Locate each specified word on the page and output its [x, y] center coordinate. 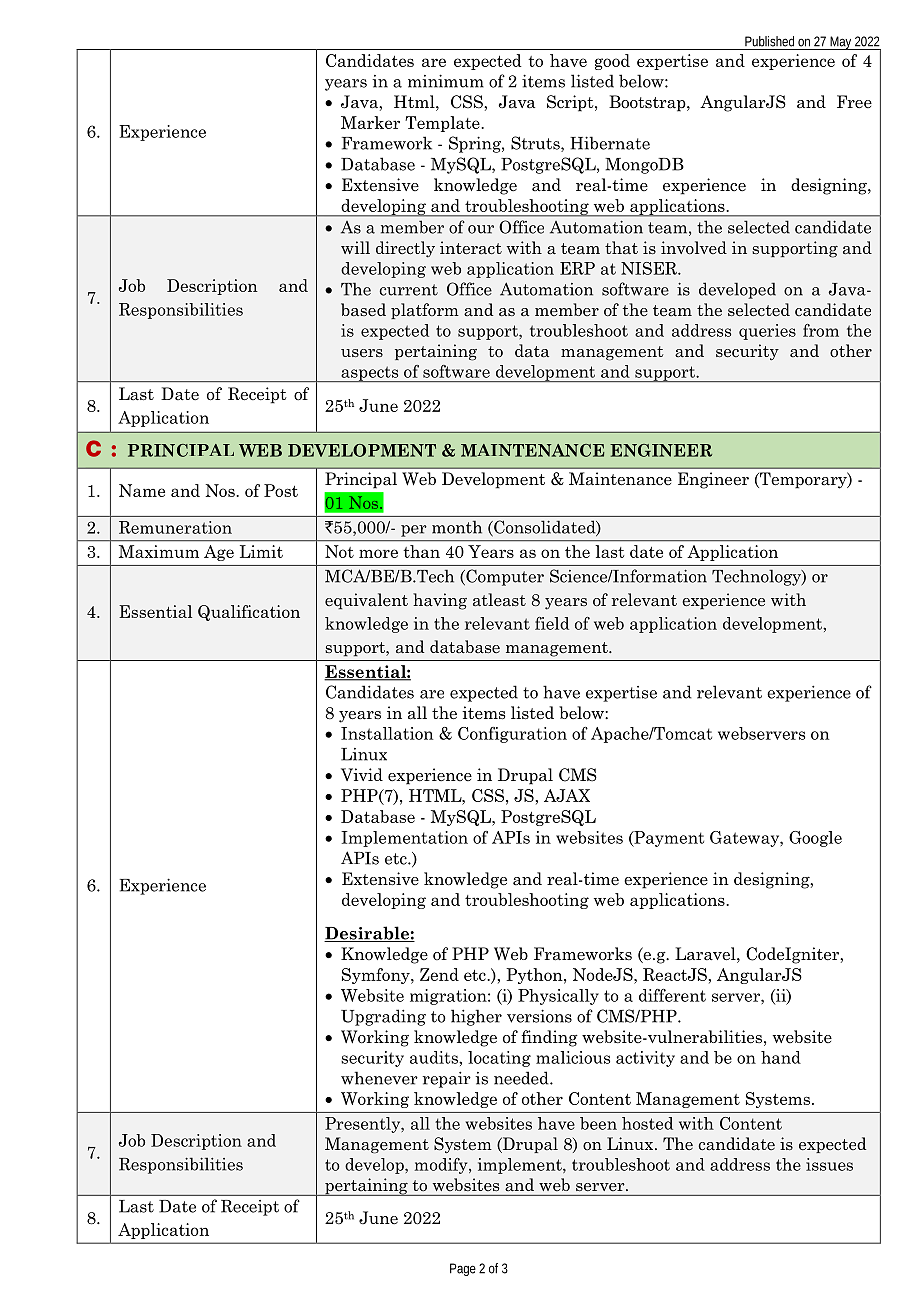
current [408, 290]
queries [767, 332]
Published [769, 41]
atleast [499, 600]
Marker [370, 122]
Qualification [249, 613]
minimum [446, 81]
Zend [439, 974]
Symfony [377, 976]
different [672, 995]
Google [815, 839]
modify [442, 1166]
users [362, 353]
